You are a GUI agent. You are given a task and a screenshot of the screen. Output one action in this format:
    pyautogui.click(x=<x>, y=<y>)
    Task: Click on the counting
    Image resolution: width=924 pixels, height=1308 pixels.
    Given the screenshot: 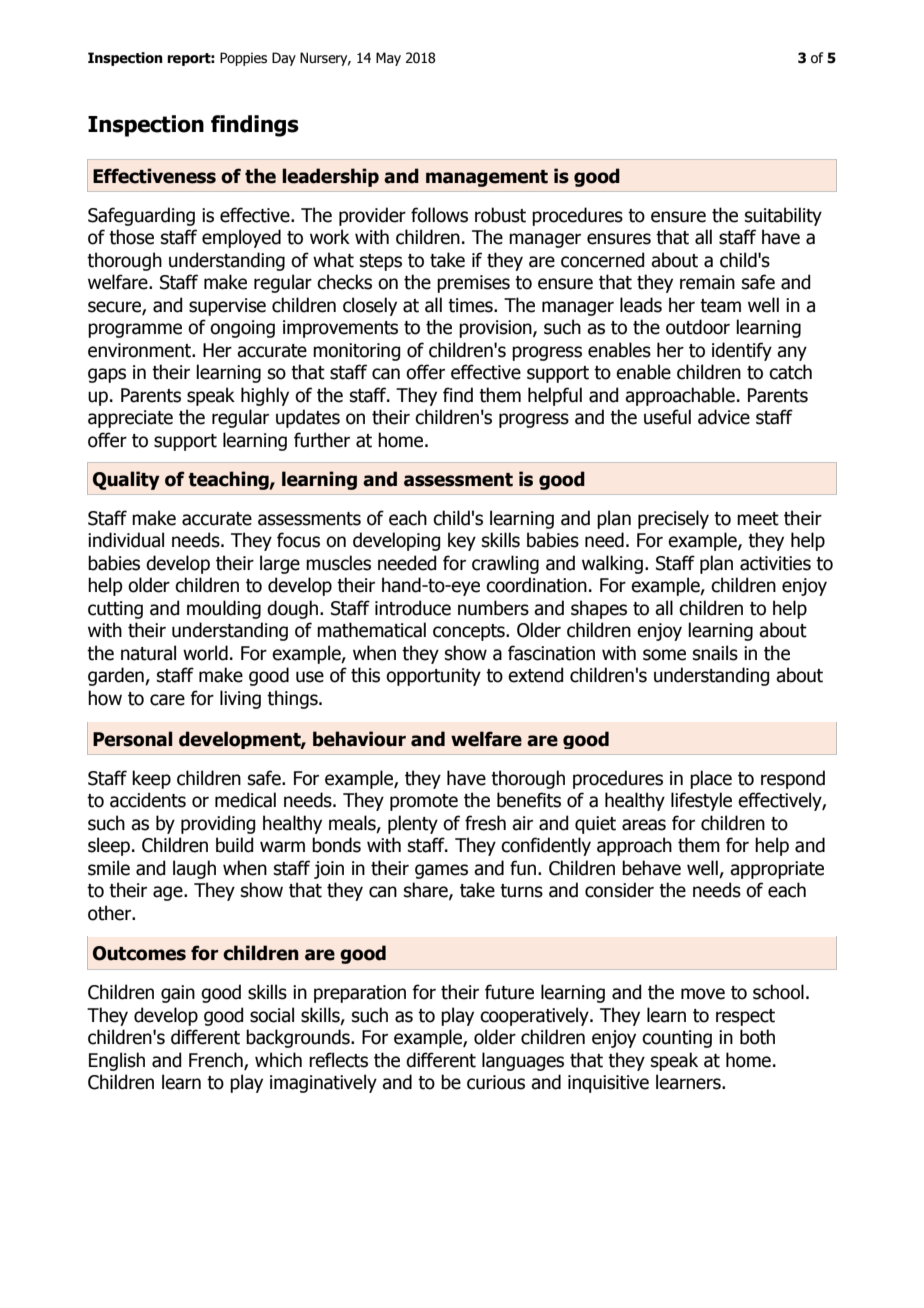 What is the action you would take?
    pyautogui.click(x=677, y=1039)
